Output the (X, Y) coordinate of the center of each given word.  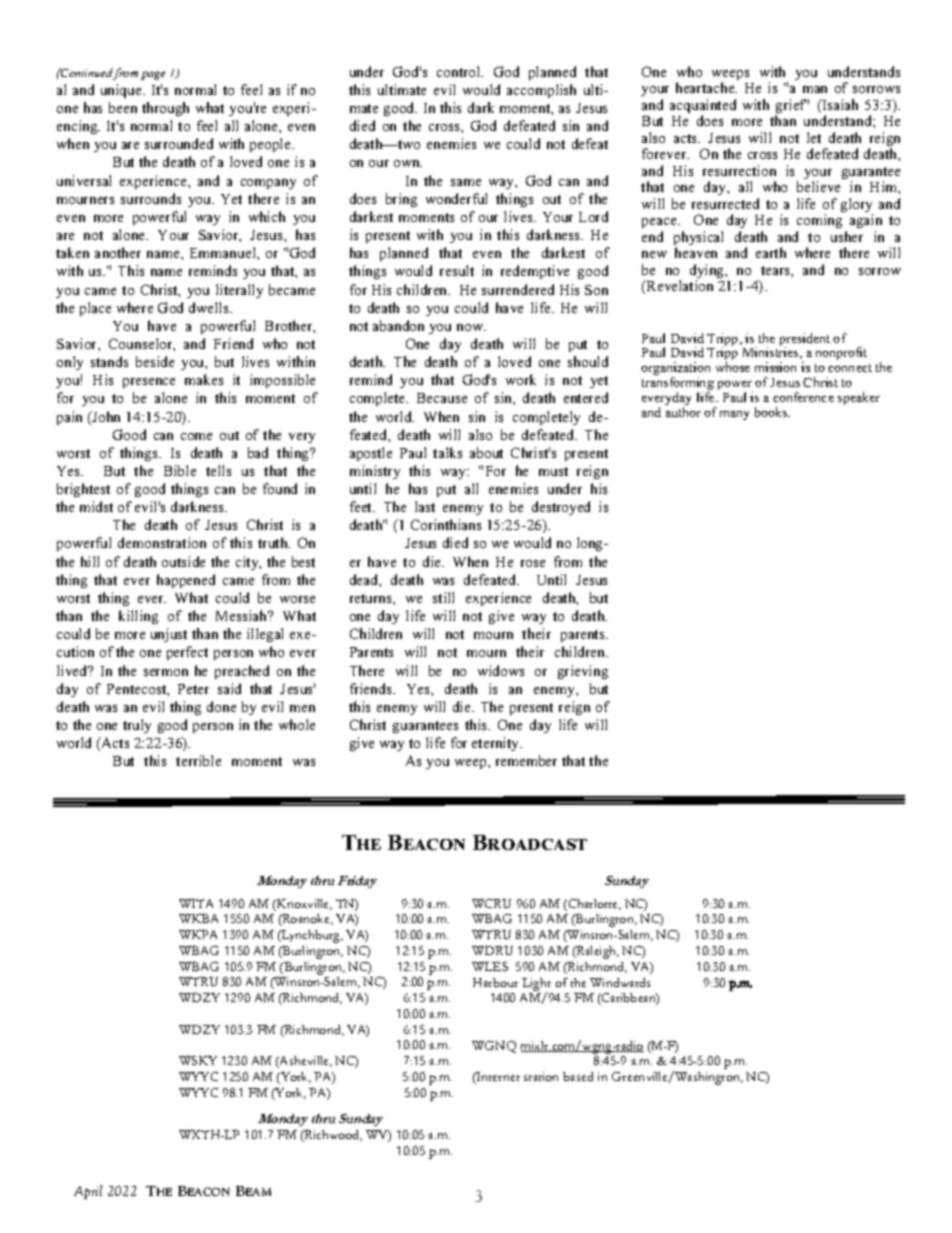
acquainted (703, 107)
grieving (583, 672)
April (88, 1192)
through (165, 109)
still (443, 597)
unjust (169, 635)
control (460, 71)
